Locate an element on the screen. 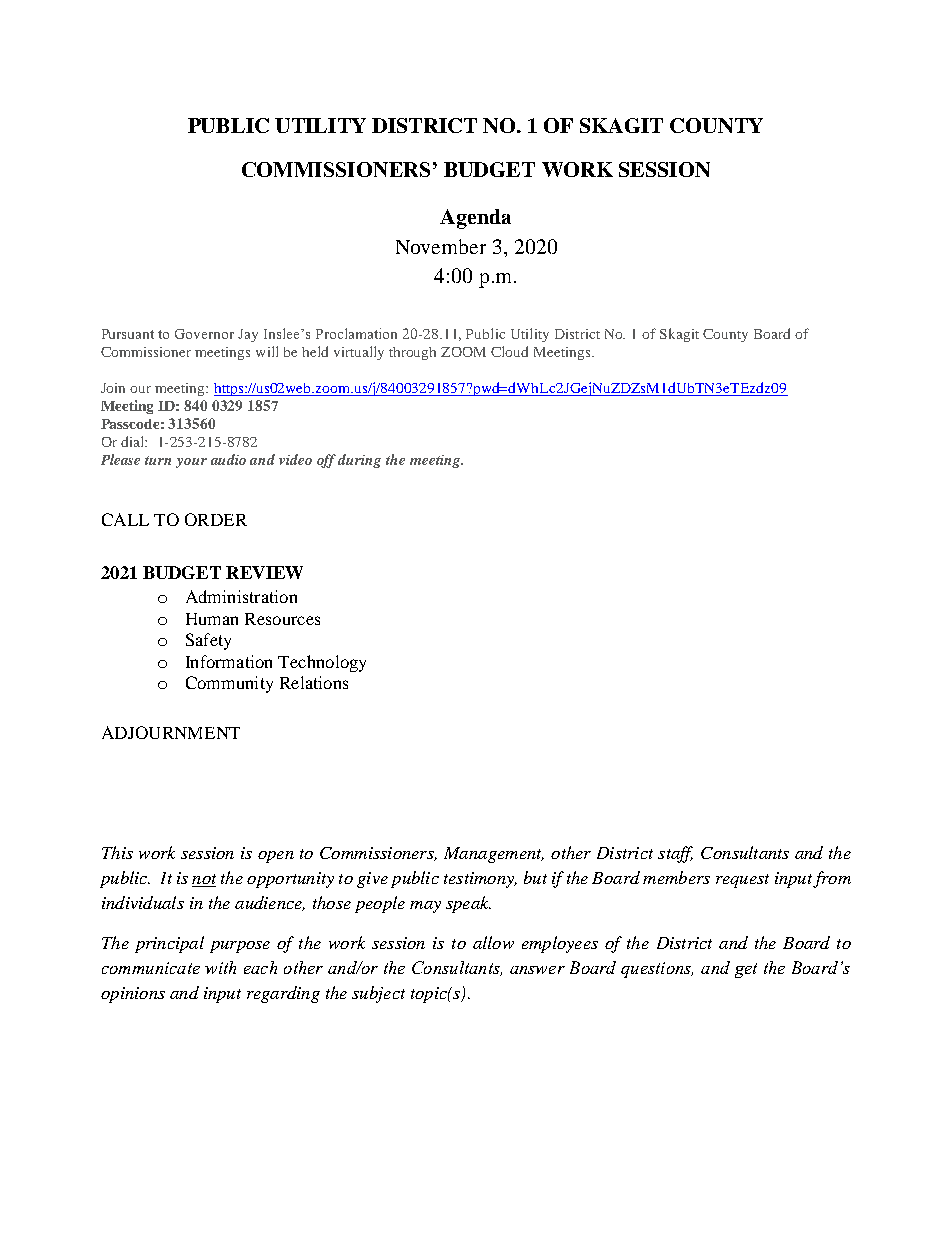 This screenshot has width=952, height=1233. Cloud is located at coordinates (509, 351).
